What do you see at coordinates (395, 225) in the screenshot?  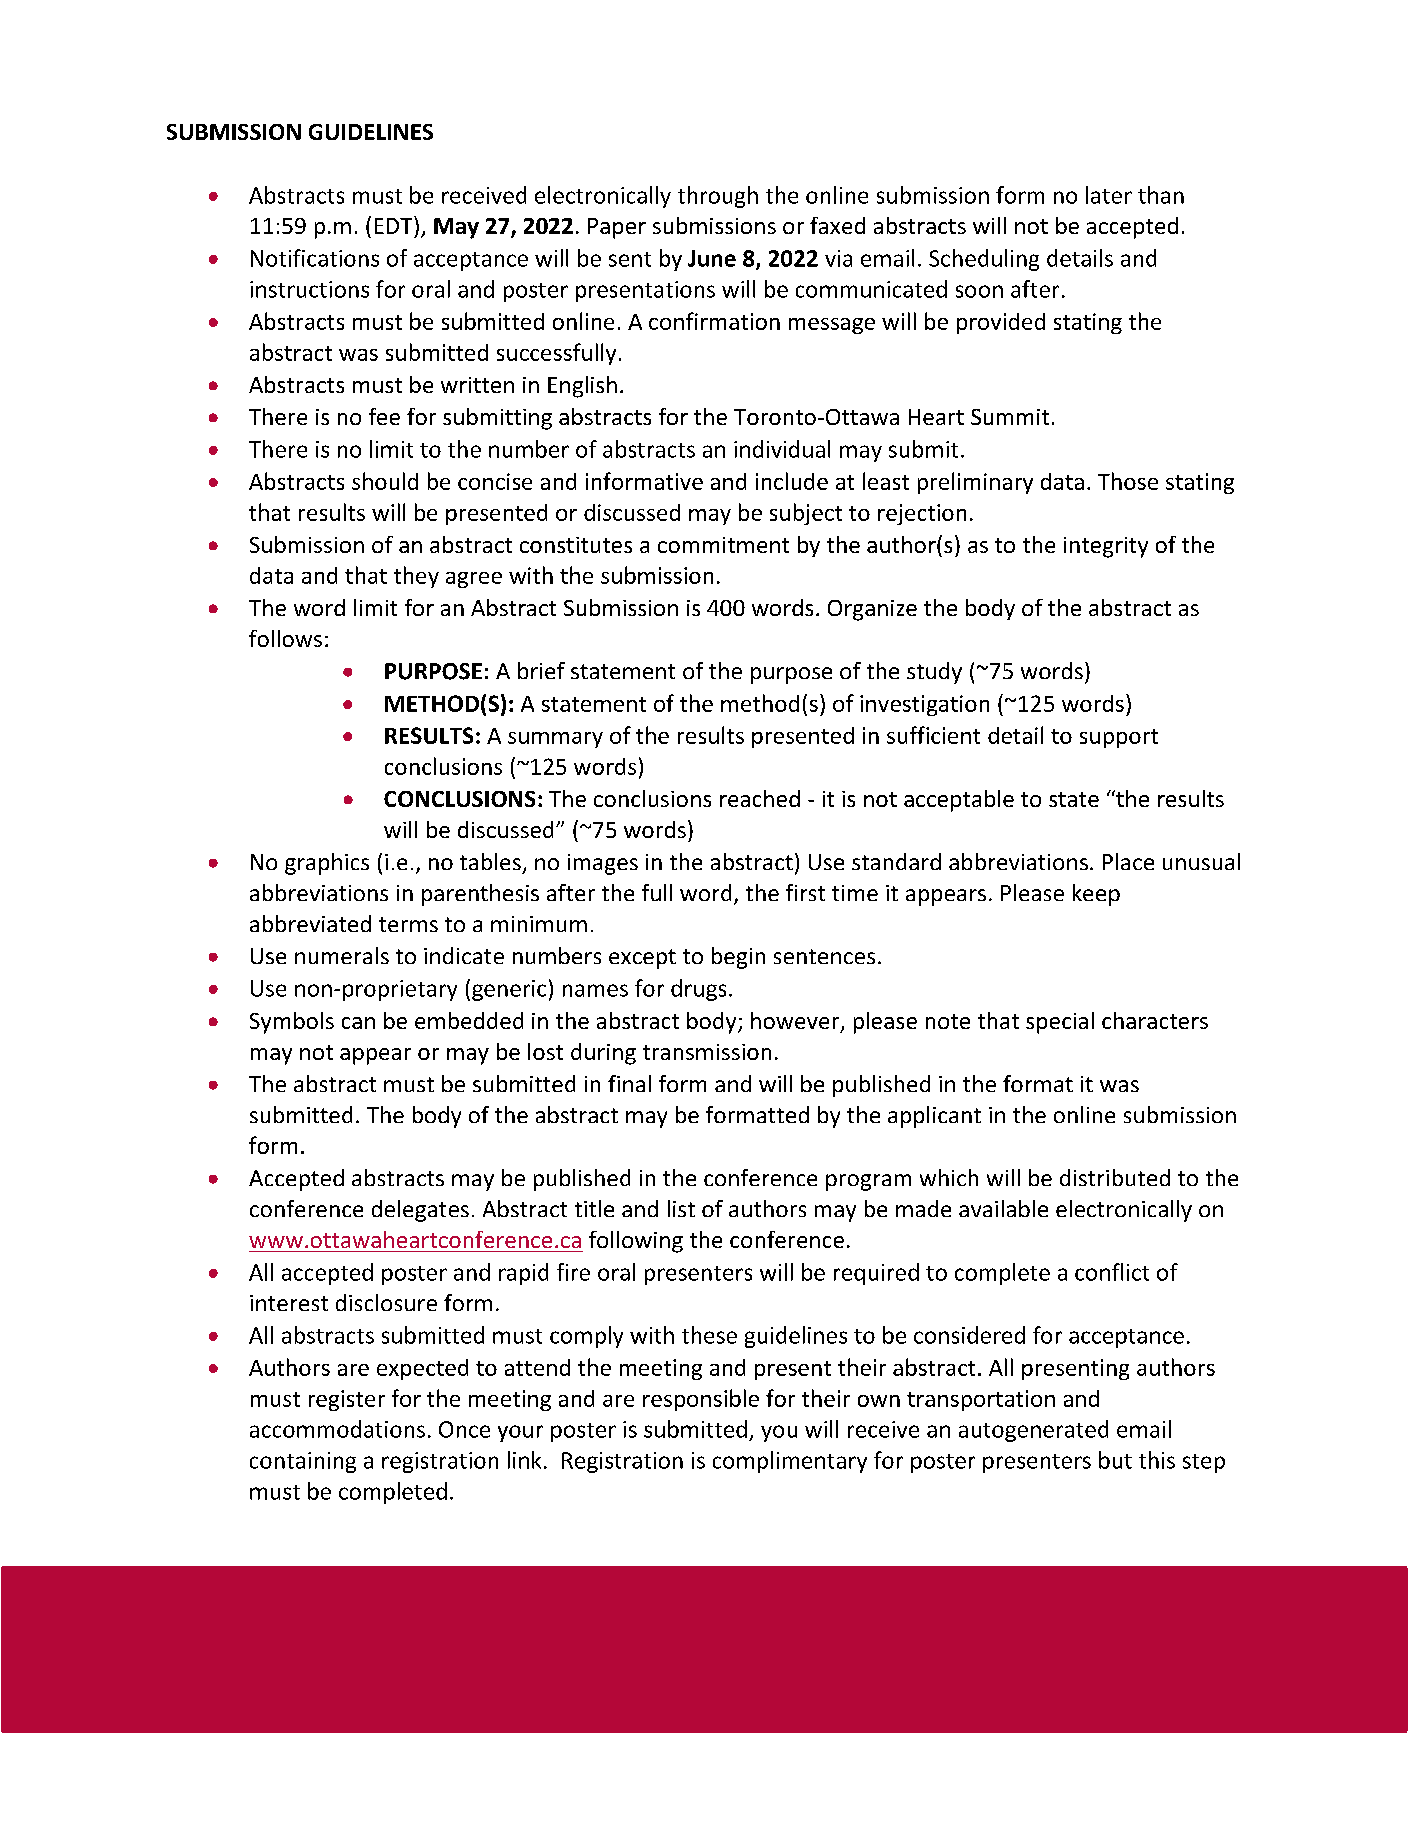 I see `EDT` at bounding box center [395, 225].
